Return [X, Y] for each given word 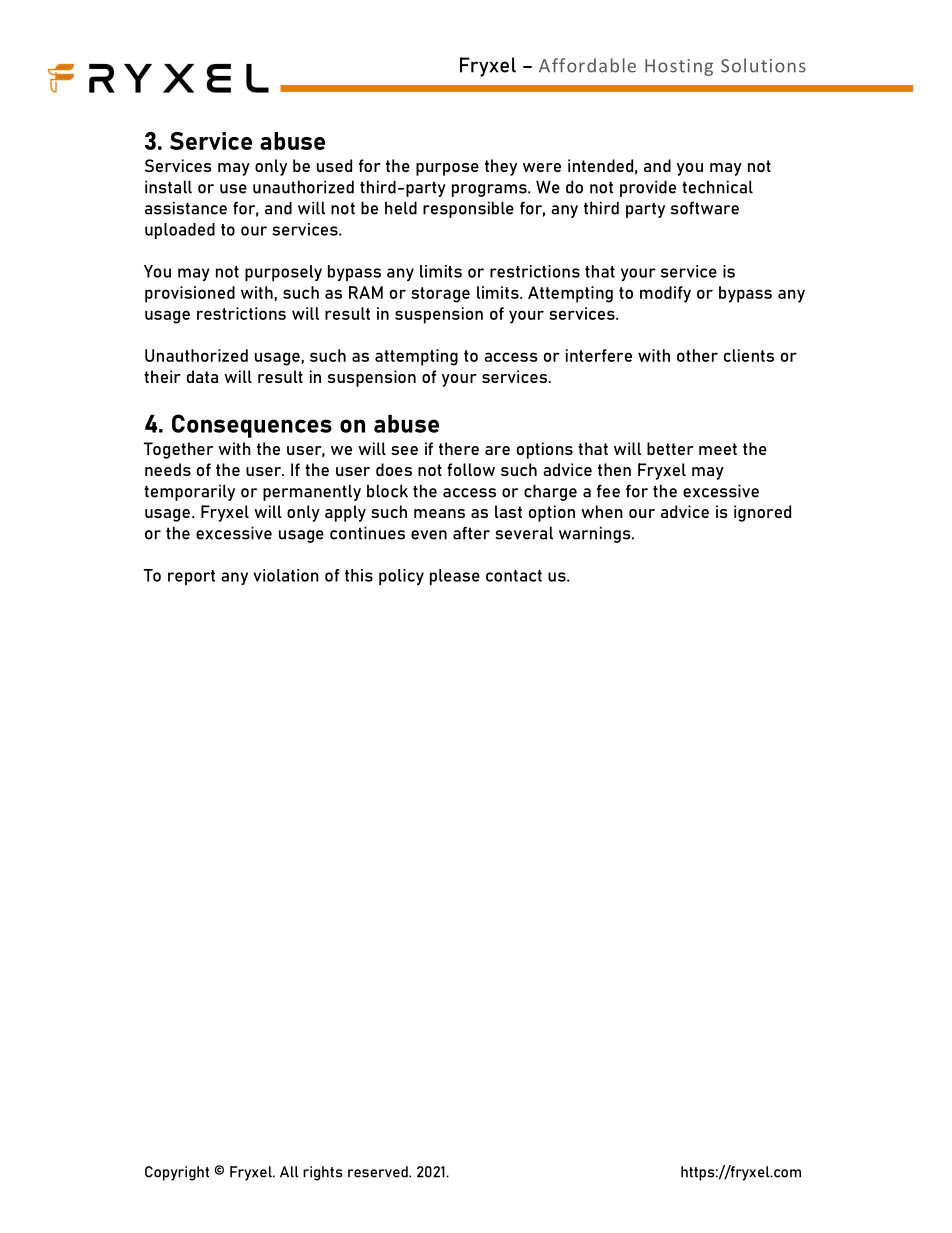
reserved [379, 1172]
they [501, 167]
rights [322, 1173]
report [191, 577]
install [168, 187]
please [455, 577]
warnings [596, 534]
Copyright [177, 1173]
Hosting [679, 67]
